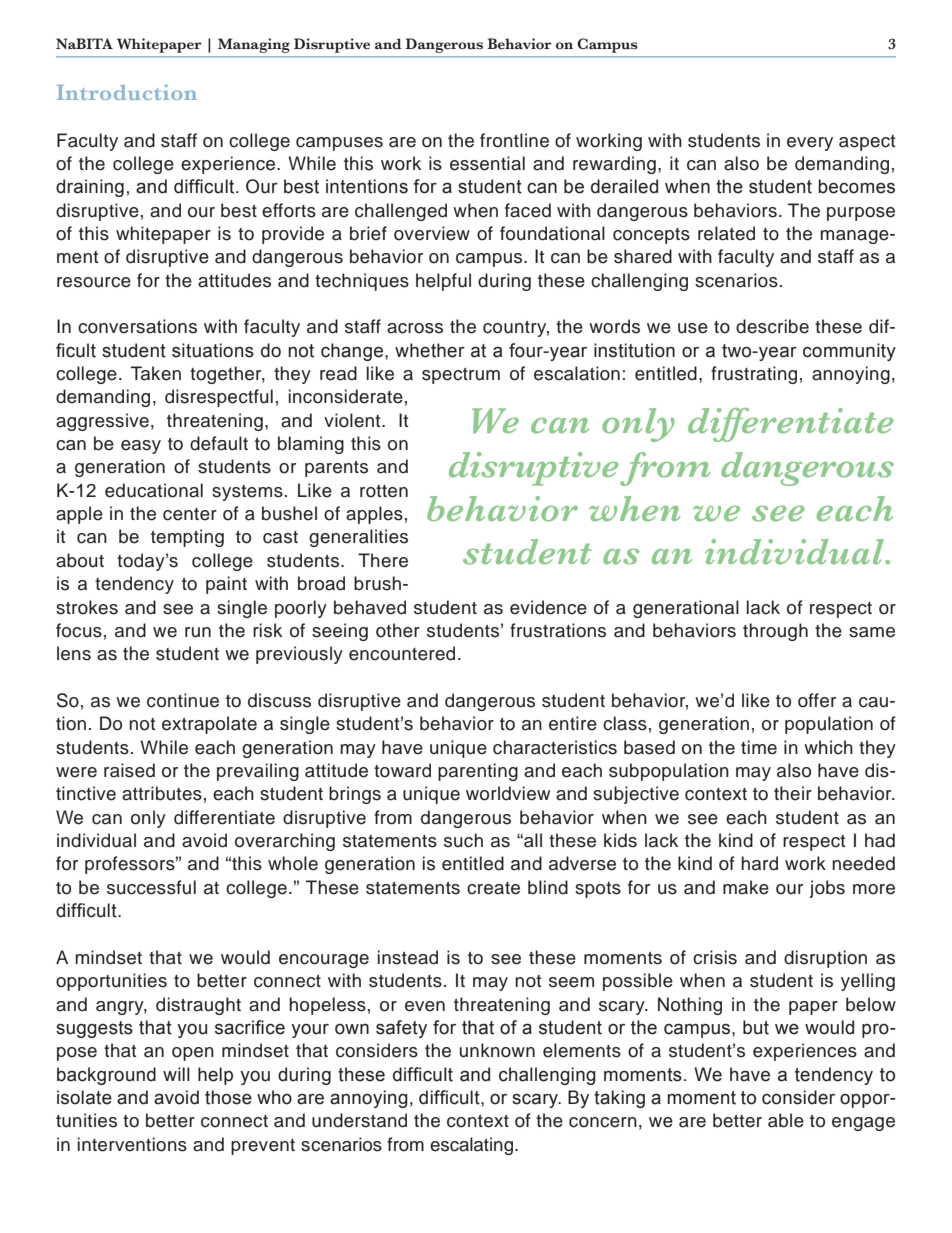 The height and width of the screenshot is (1233, 952). Describe the element at coordinates (254, 45) in the screenshot. I see `Managing` at that location.
